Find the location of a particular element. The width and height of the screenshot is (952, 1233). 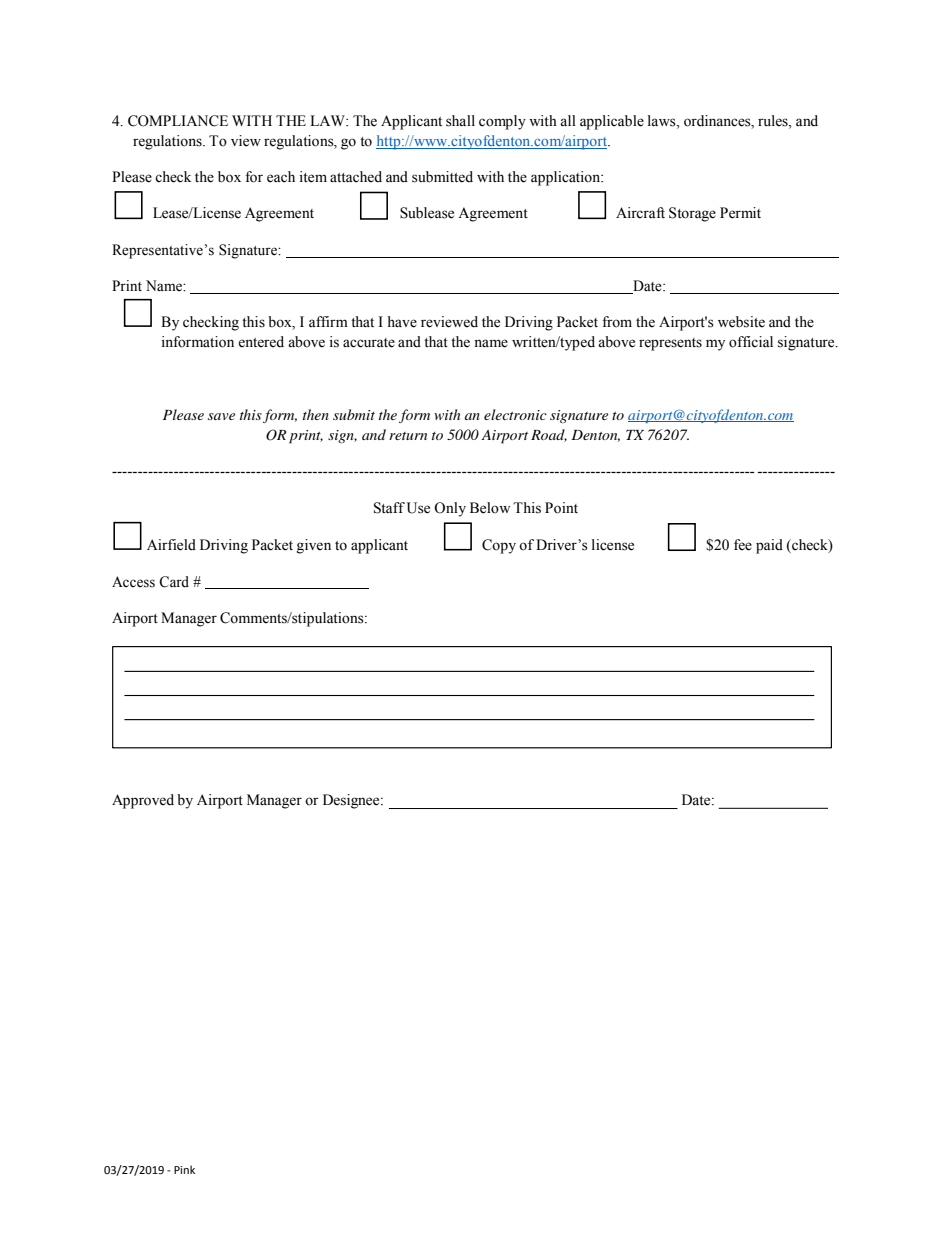

Pink is located at coordinates (184, 1169).
